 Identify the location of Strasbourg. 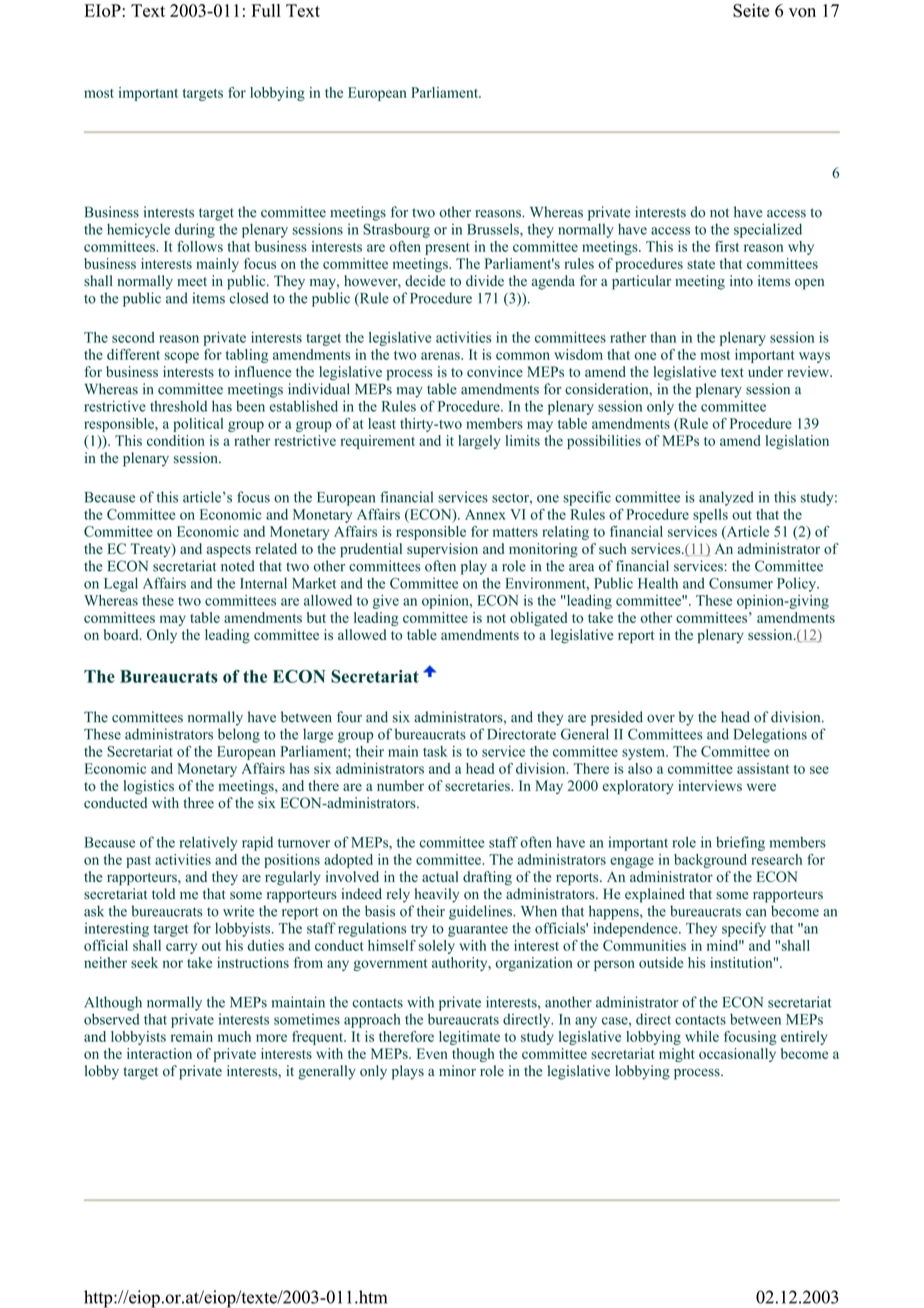
(396, 230).
